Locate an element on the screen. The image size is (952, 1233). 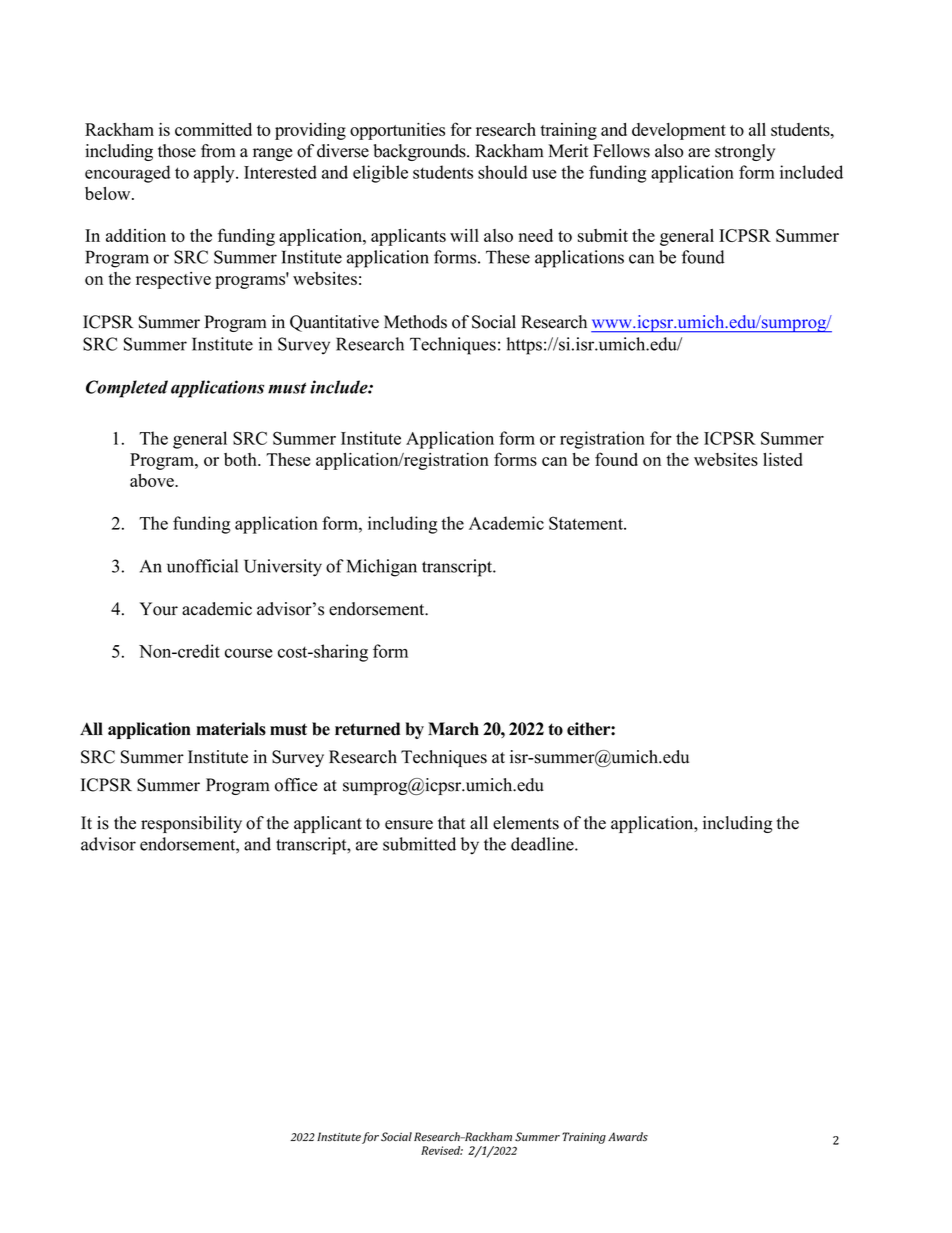
strongly is located at coordinates (745, 152).
